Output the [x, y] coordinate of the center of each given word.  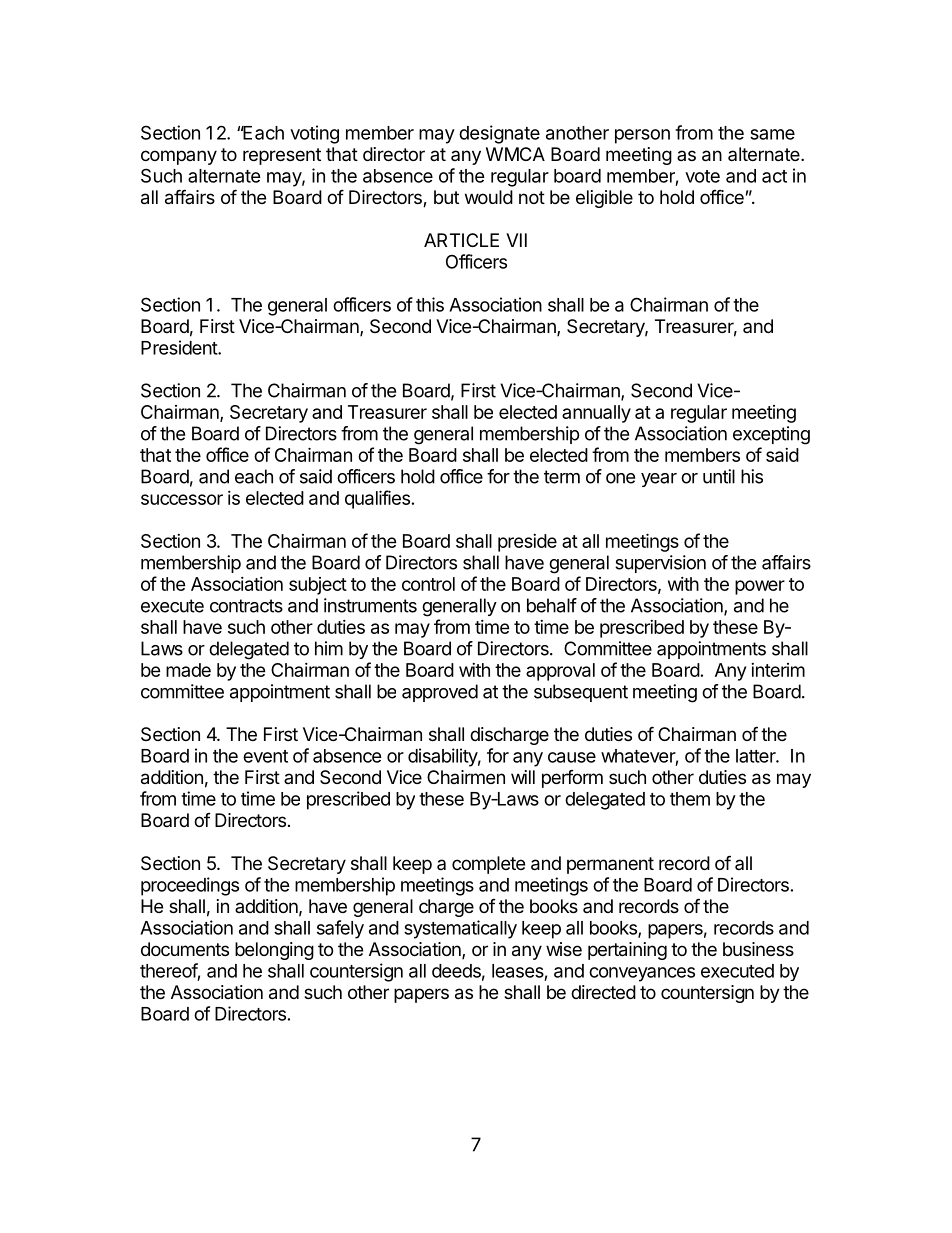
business [758, 949]
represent [282, 156]
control [428, 584]
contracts [246, 606]
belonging [274, 951]
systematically [460, 929]
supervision [660, 564]
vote [702, 176]
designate [499, 134]
